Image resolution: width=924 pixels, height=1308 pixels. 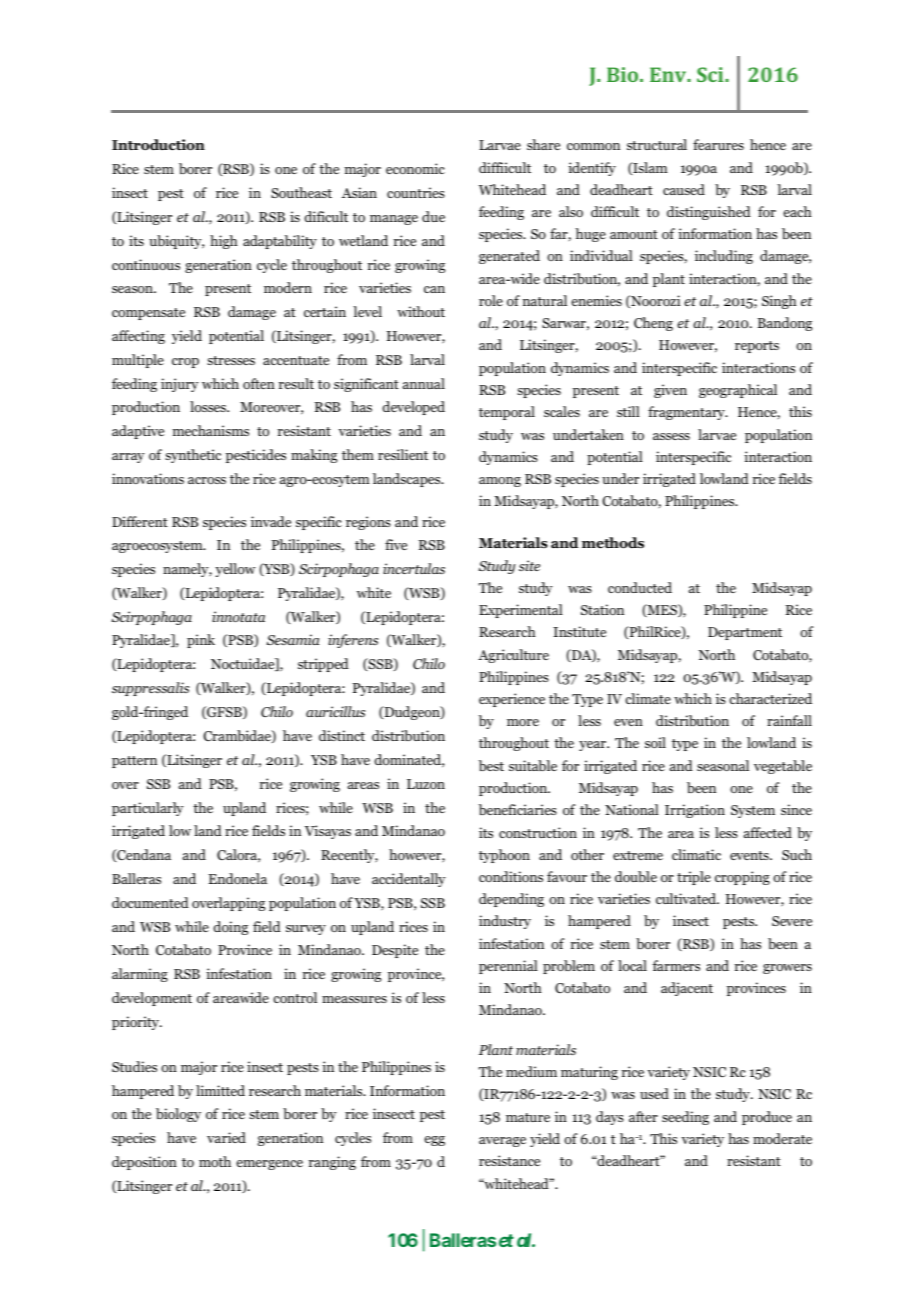 What do you see at coordinates (226, 1137) in the screenshot?
I see `varied` at bounding box center [226, 1137].
